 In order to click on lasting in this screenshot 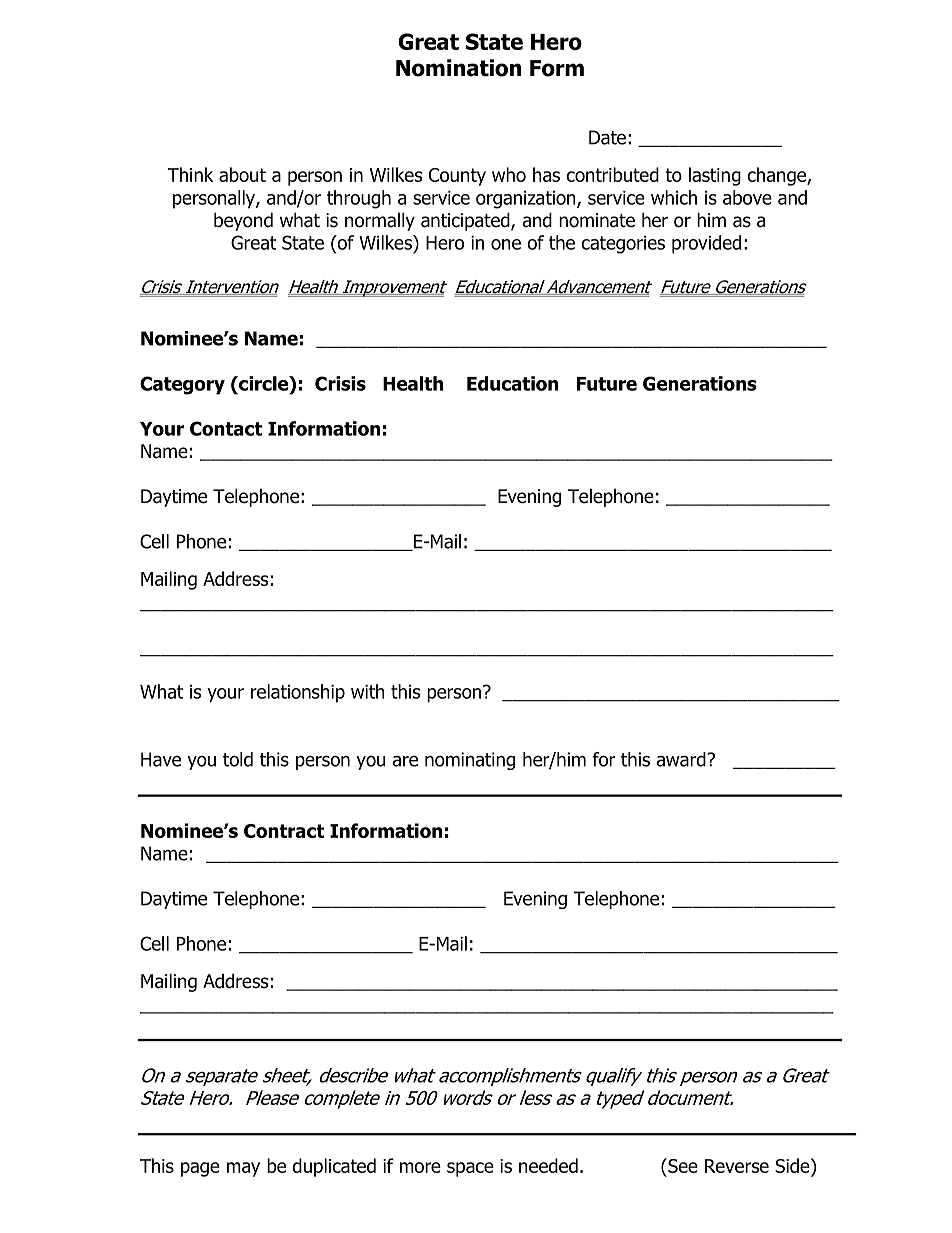, I will do `click(715, 176)`.
